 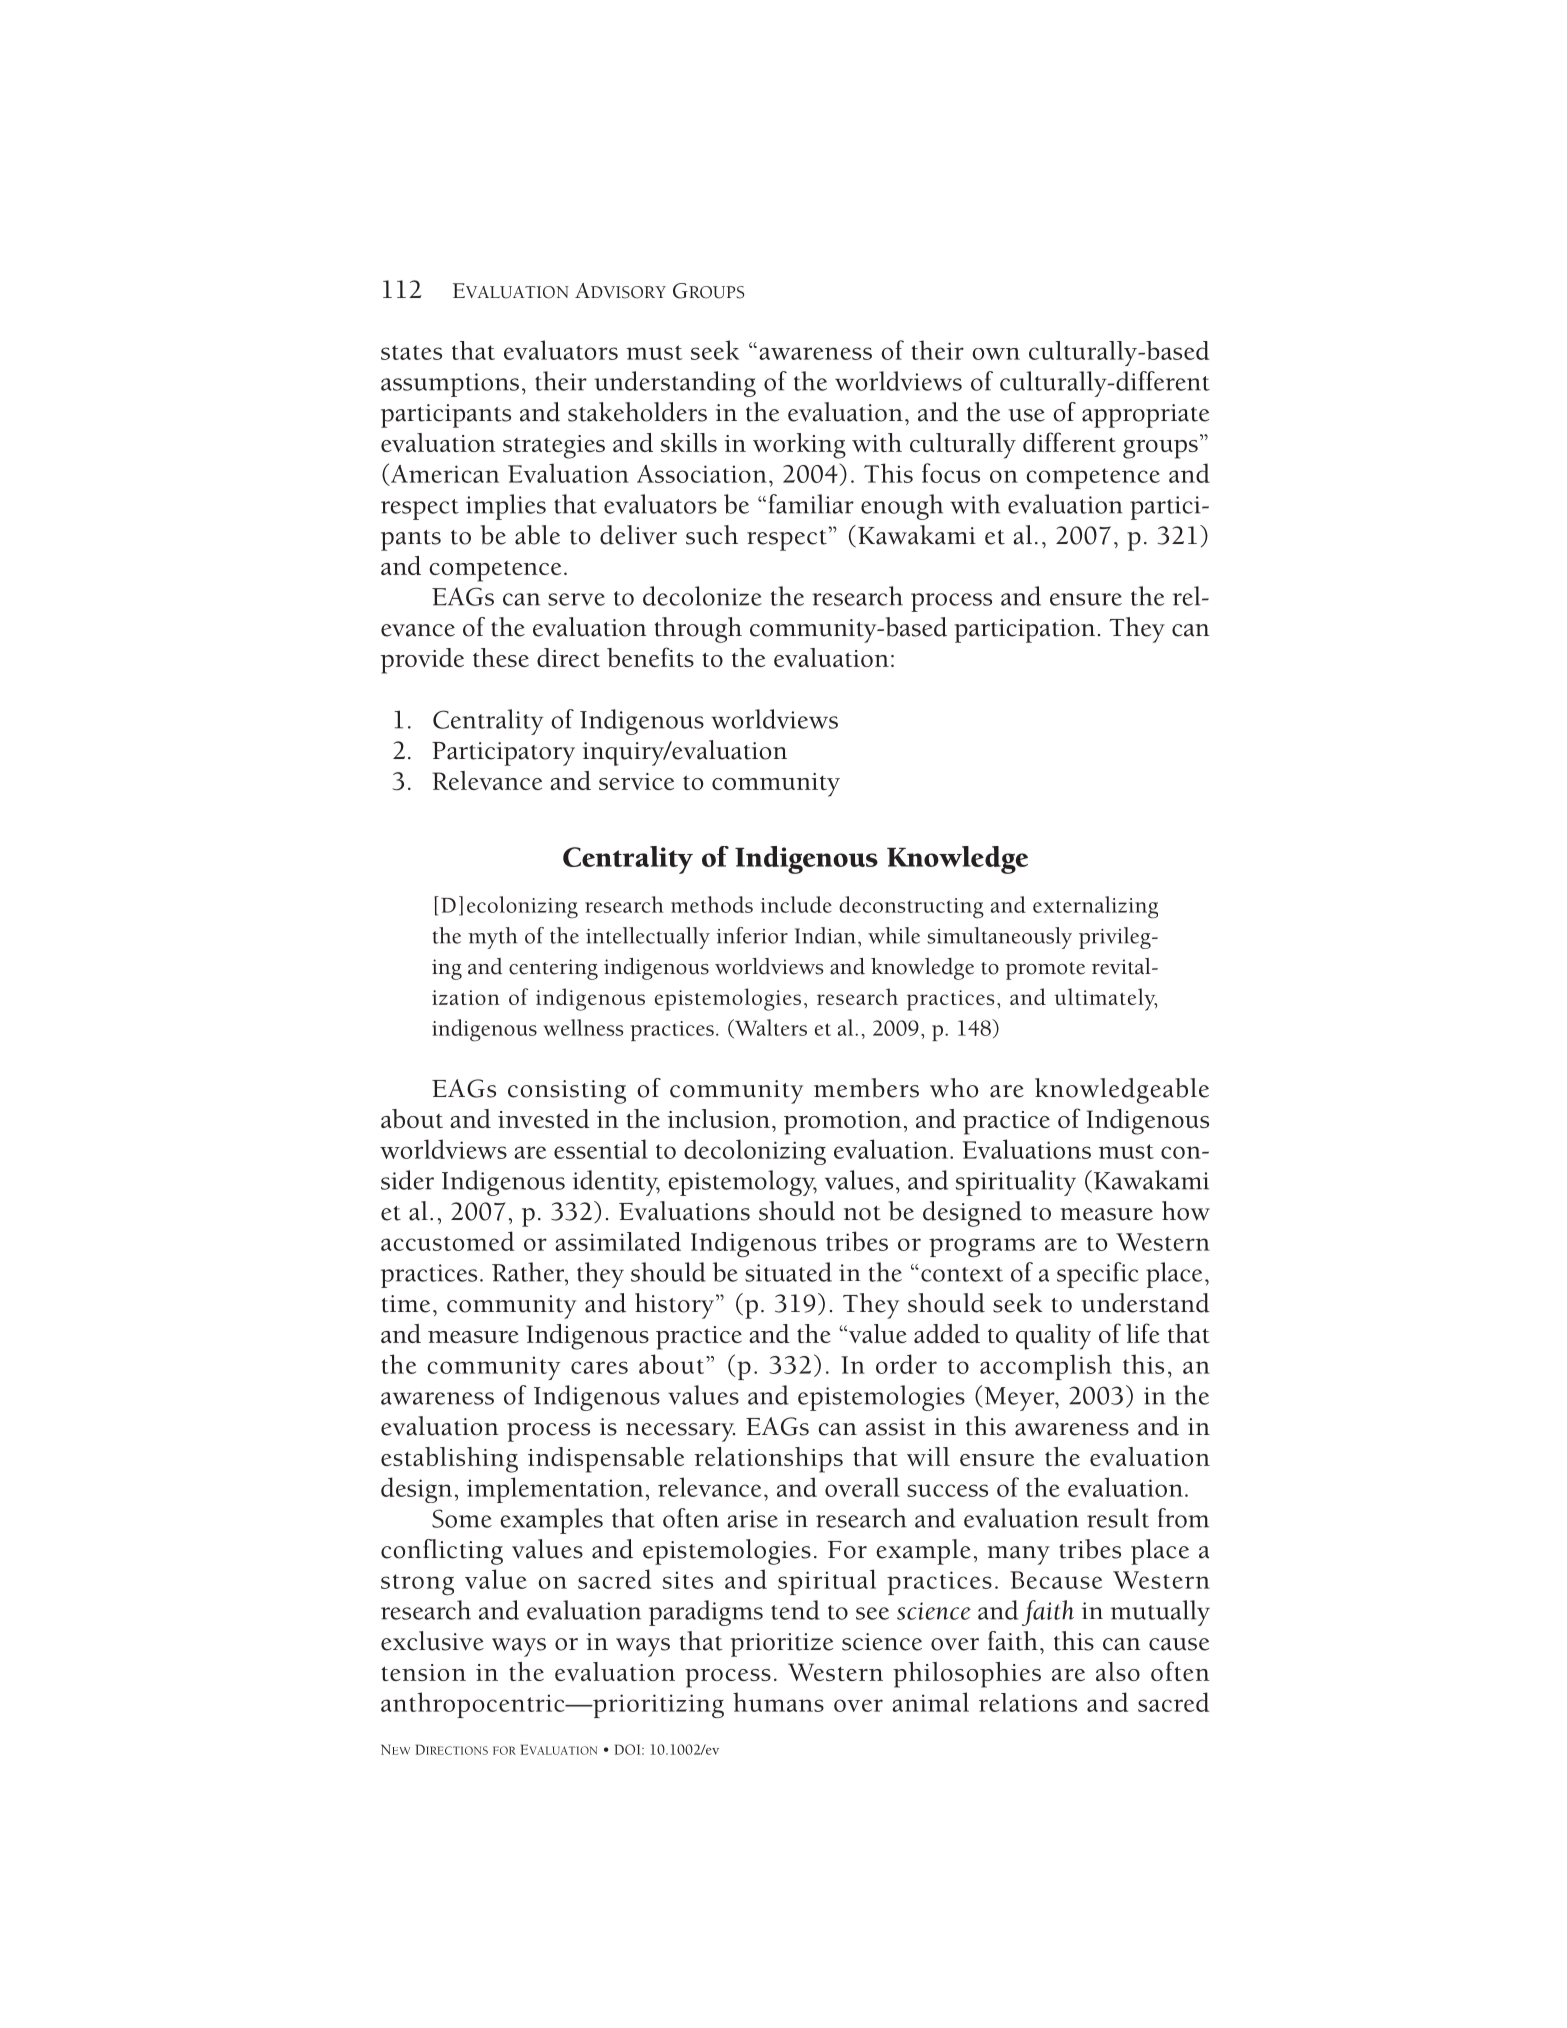 What do you see at coordinates (450, 385) in the document?
I see `assumptions` at bounding box center [450, 385].
